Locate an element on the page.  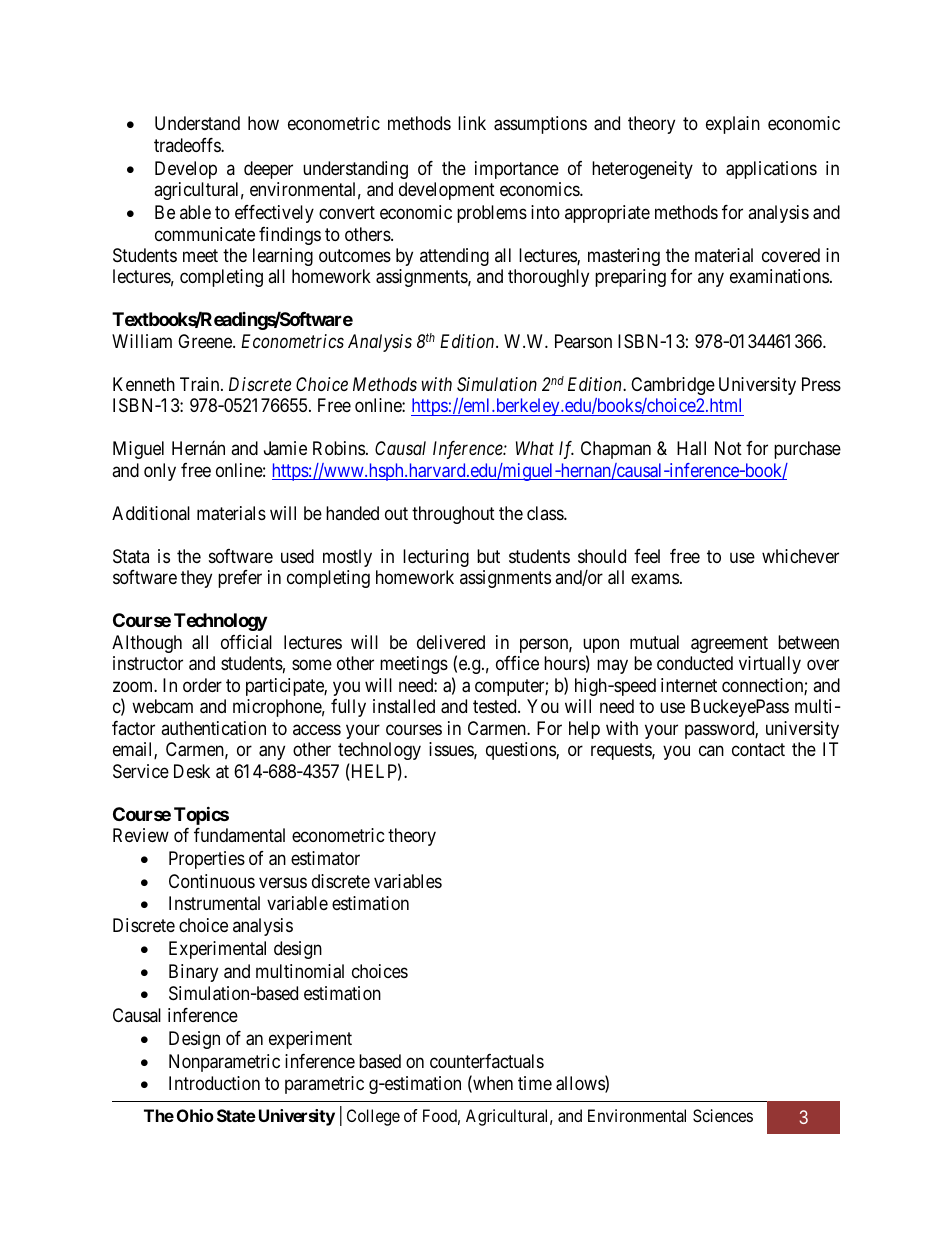
explain is located at coordinates (733, 125).
